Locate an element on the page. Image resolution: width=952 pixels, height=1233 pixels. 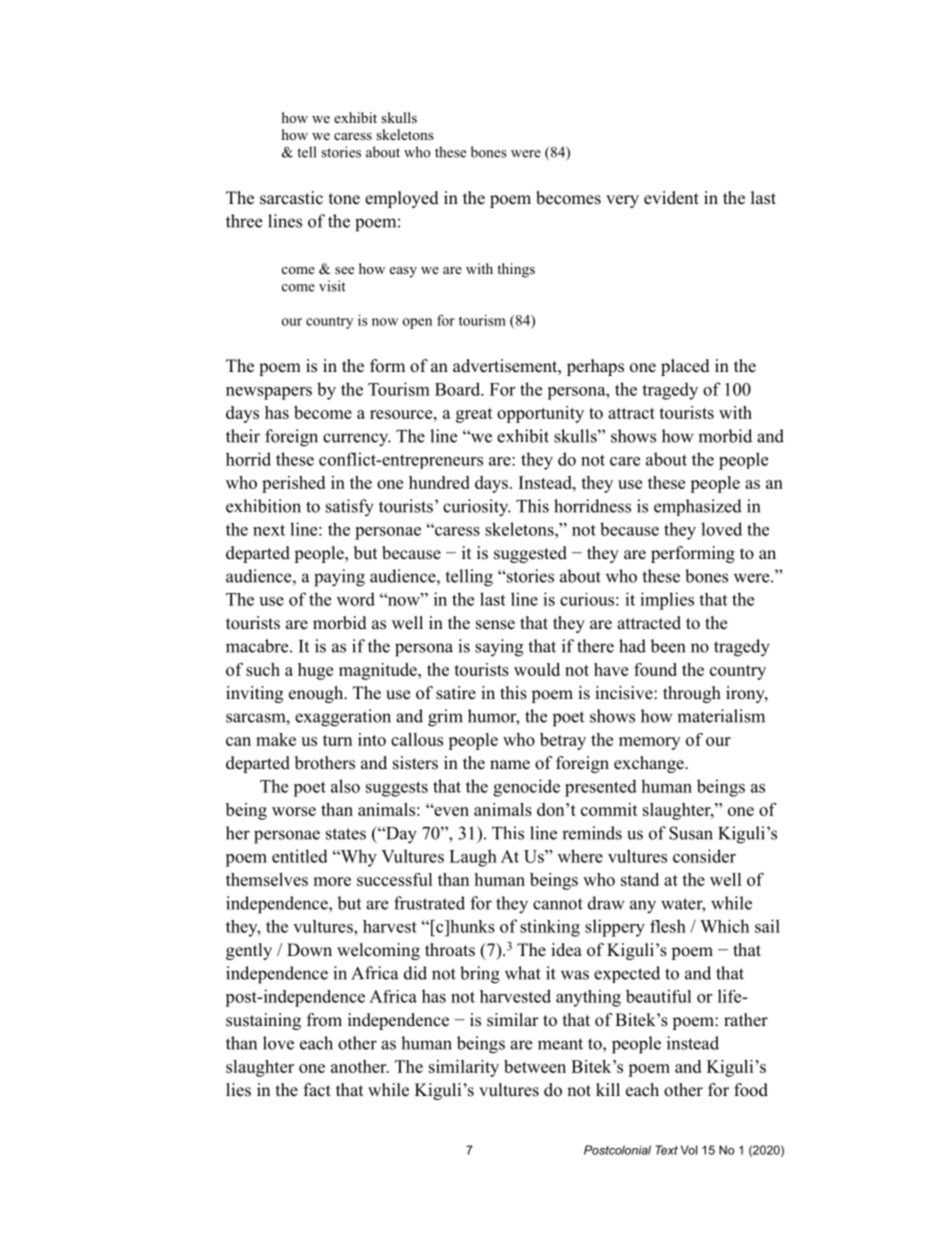
through is located at coordinates (692, 694).
